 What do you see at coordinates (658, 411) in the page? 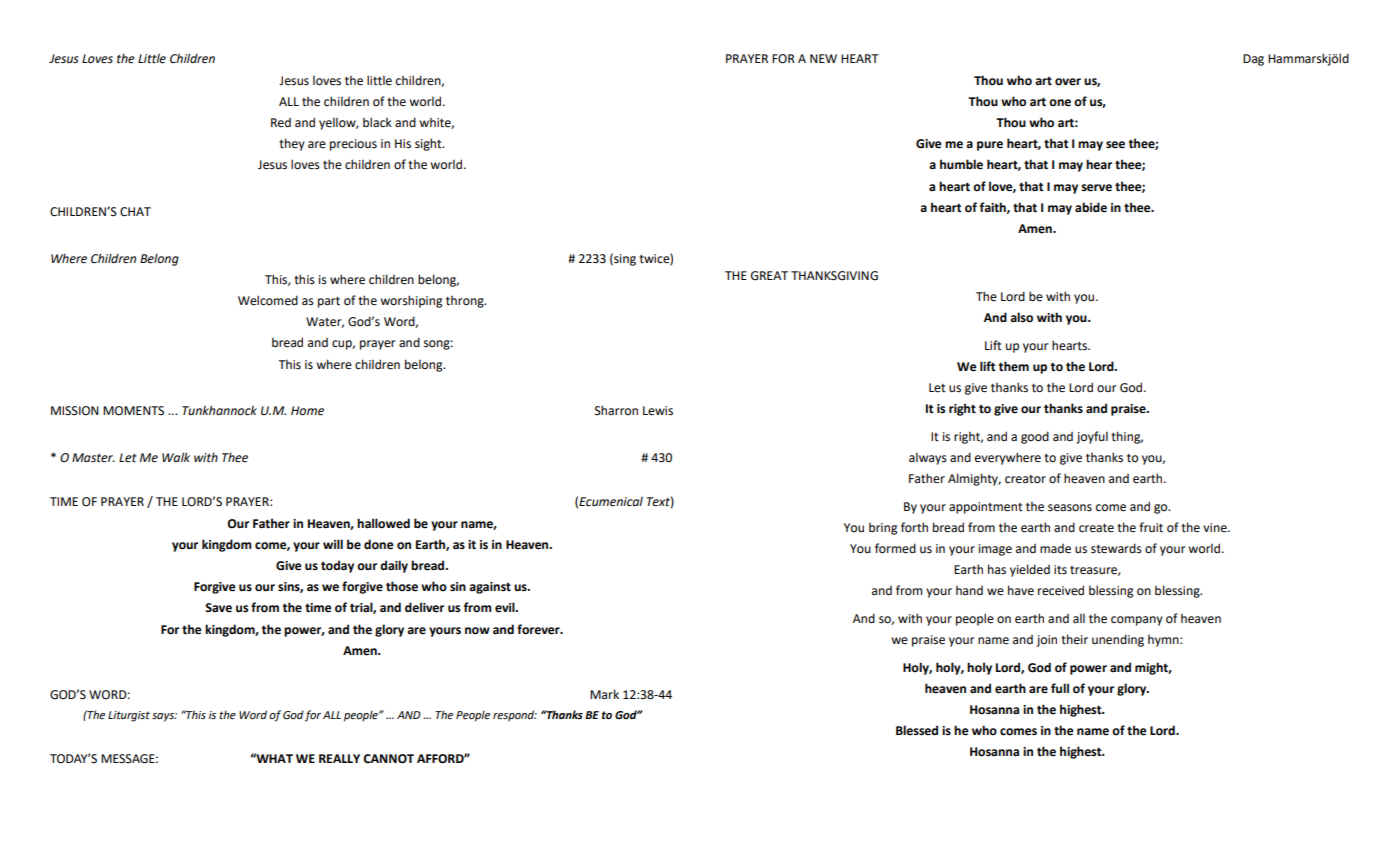
I see `Lewis` at bounding box center [658, 411].
